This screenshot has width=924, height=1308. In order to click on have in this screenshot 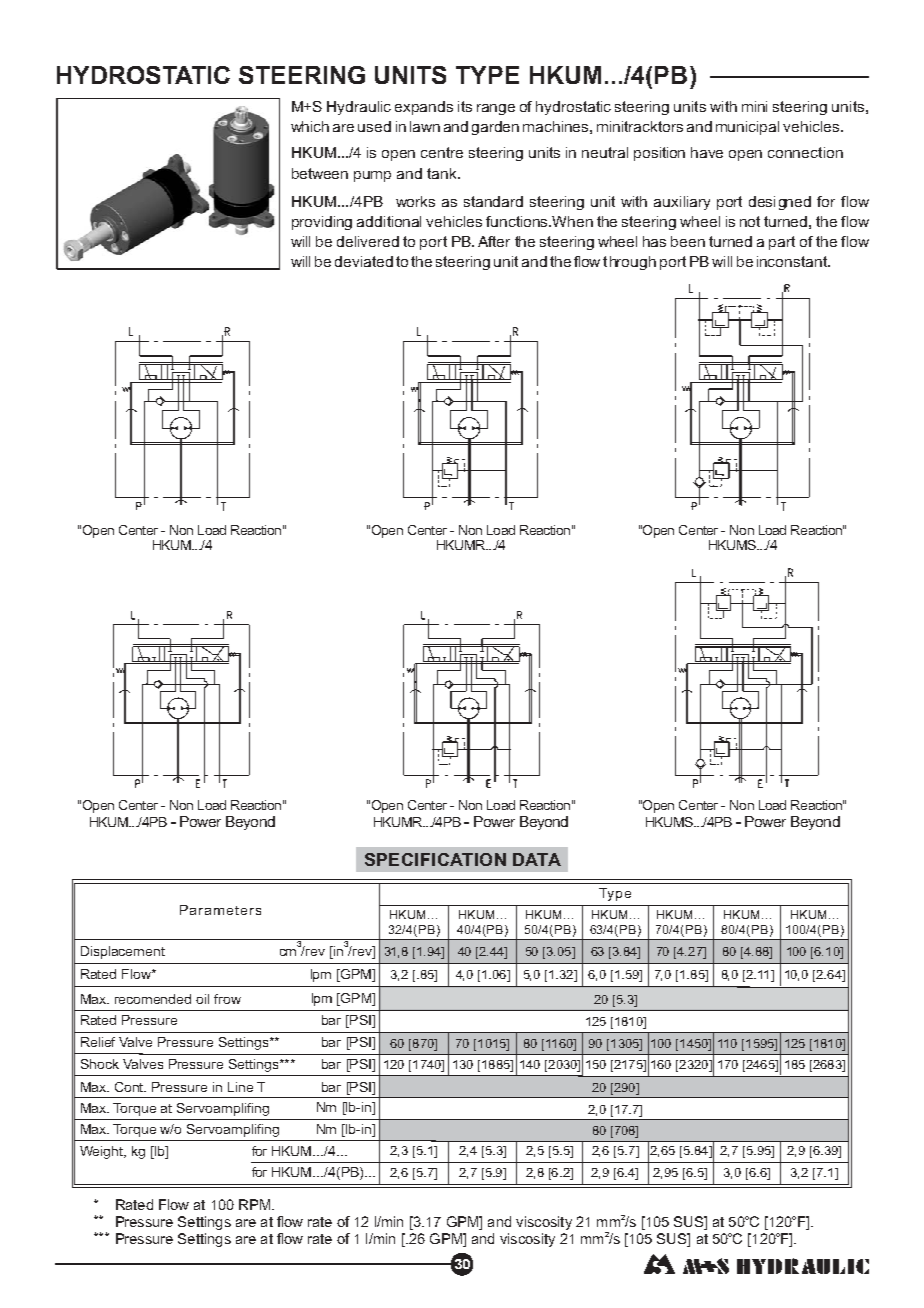, I will do `click(707, 152)`.
